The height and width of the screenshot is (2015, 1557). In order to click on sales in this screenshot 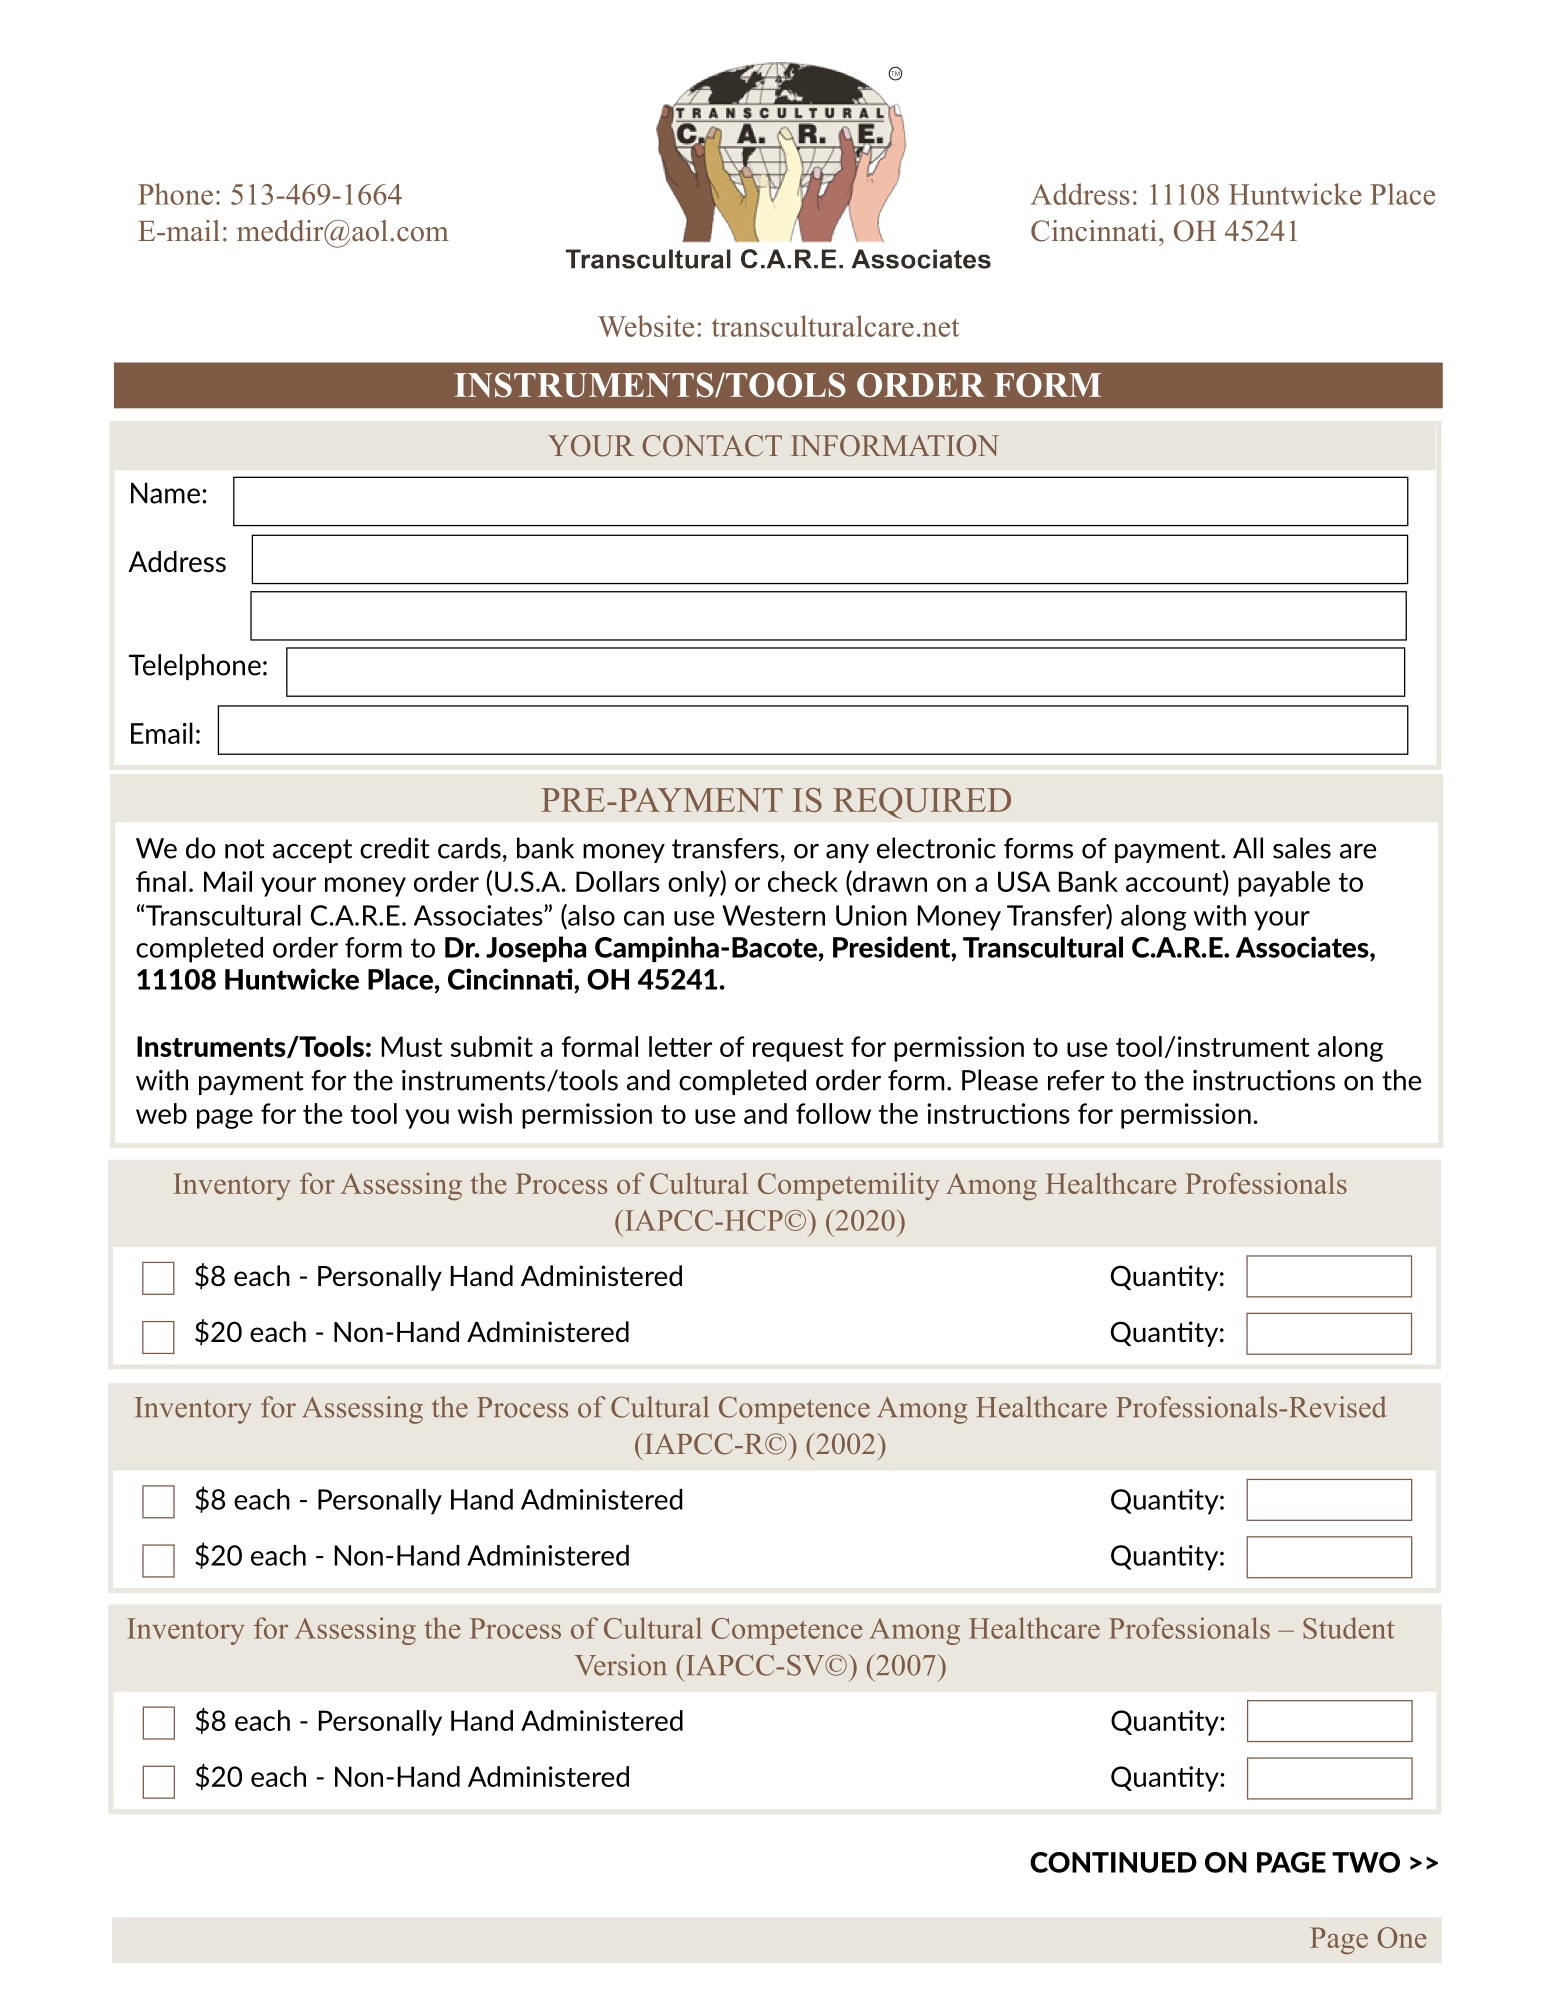, I will do `click(1302, 848)`.
